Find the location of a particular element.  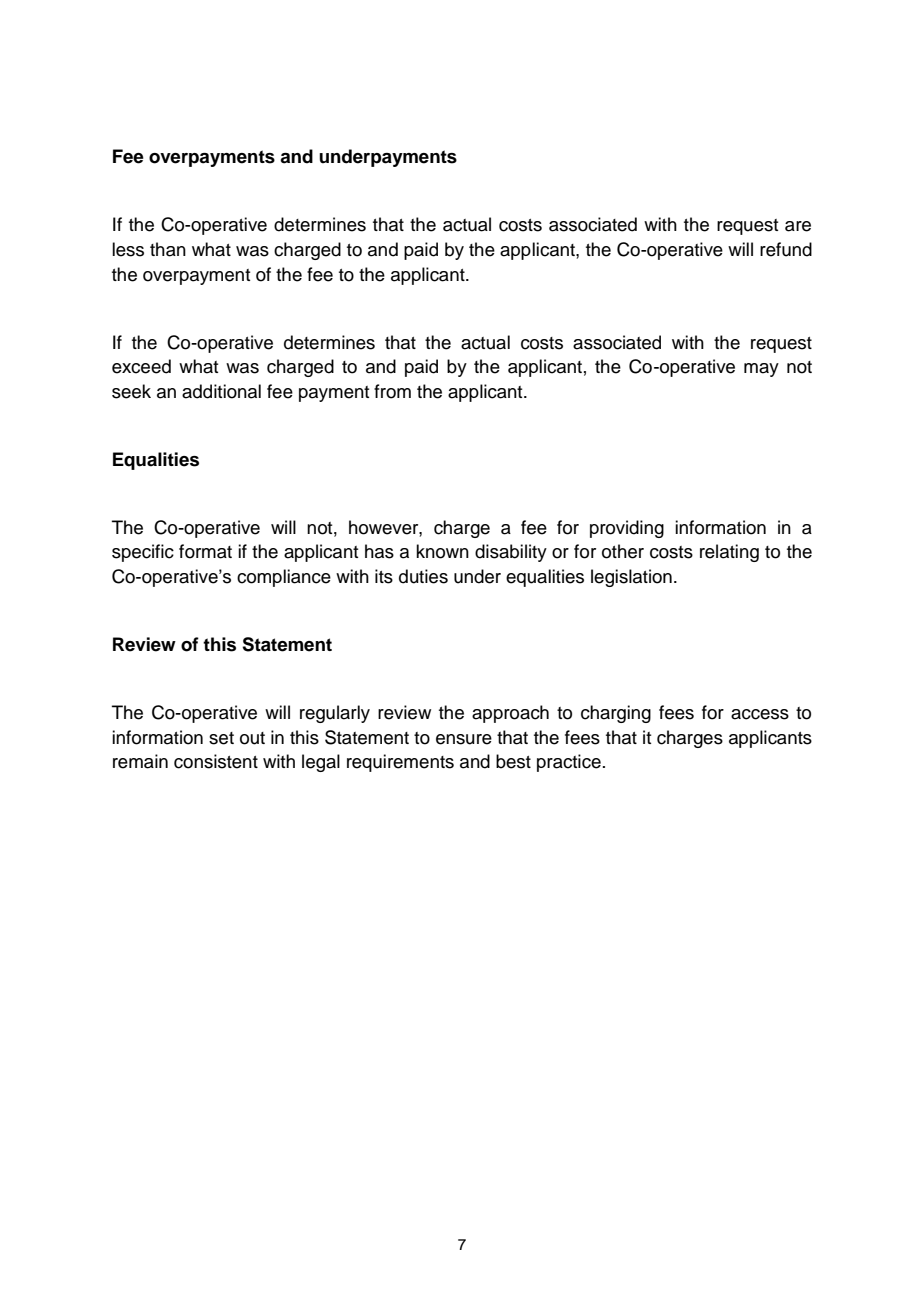

from is located at coordinates (392, 391).
